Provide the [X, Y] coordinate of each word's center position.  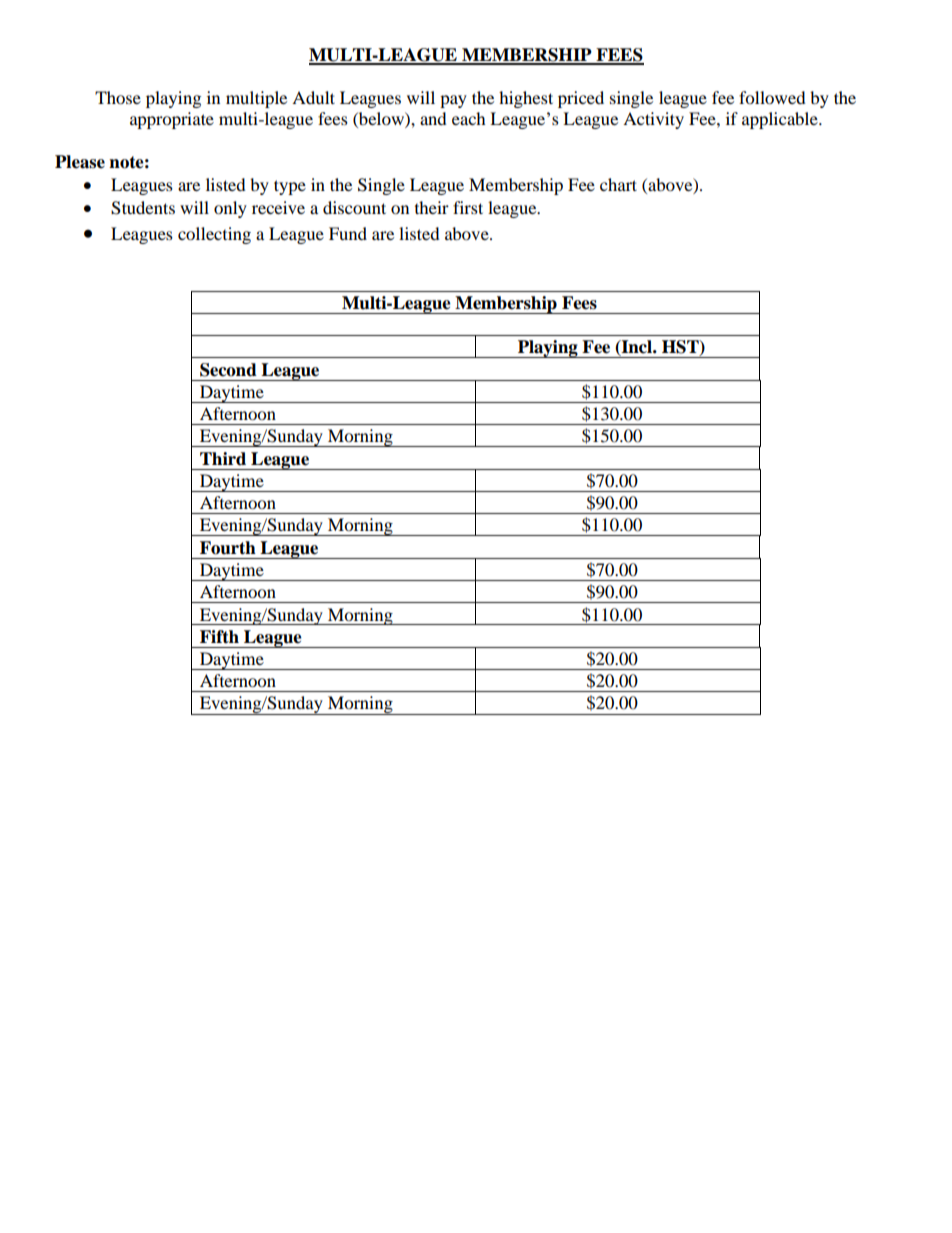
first [468, 207]
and [433, 118]
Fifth [219, 637]
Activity [653, 120]
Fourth [228, 548]
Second [228, 370]
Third [223, 459]
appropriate [172, 120]
